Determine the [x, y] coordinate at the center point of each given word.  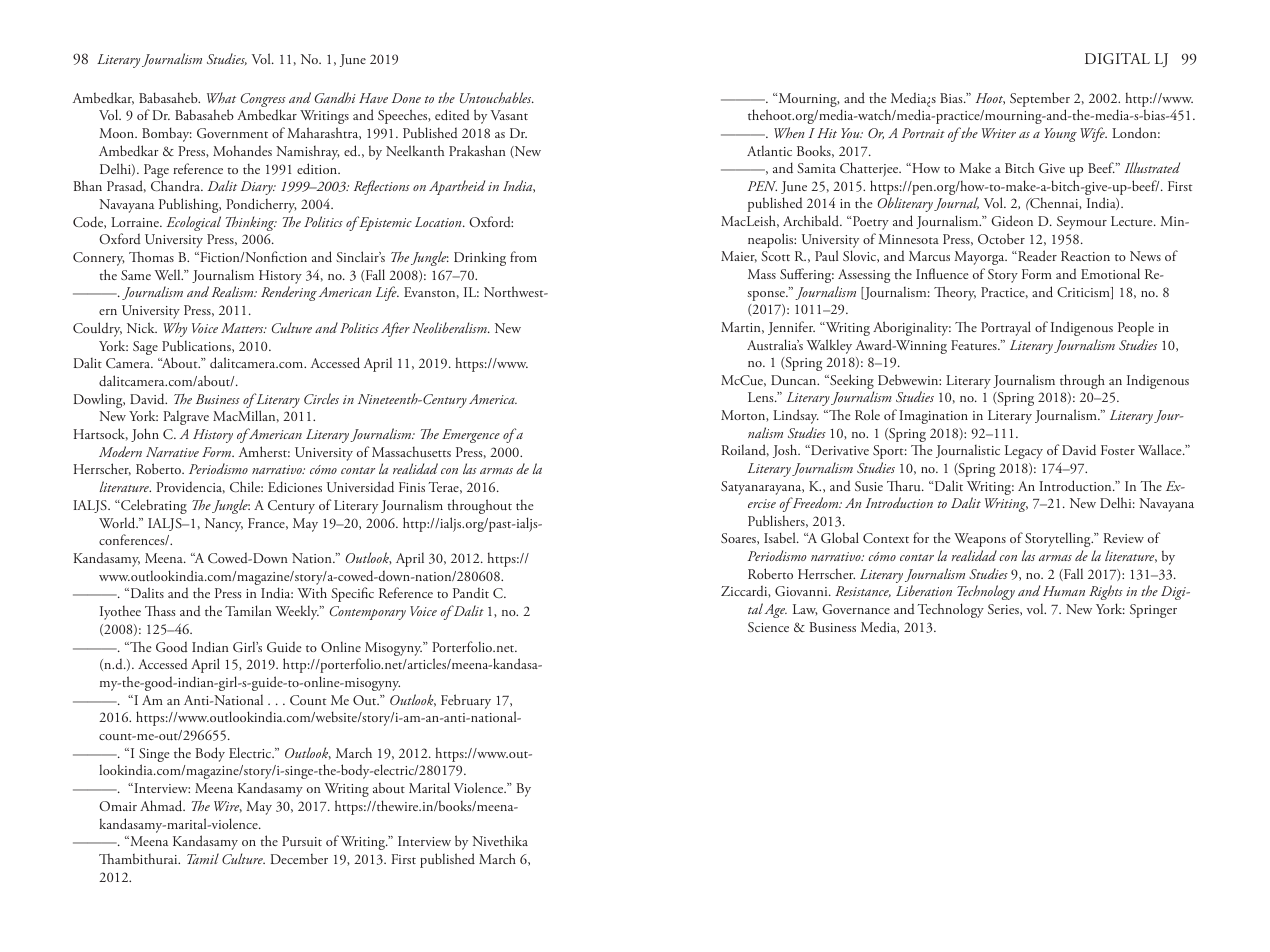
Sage [145, 348]
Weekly [297, 613]
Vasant [509, 115]
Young [1061, 135]
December [299, 859]
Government [232, 133]
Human [1064, 591]
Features [975, 345]
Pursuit [302, 841]
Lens [762, 397]
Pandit [471, 592]
